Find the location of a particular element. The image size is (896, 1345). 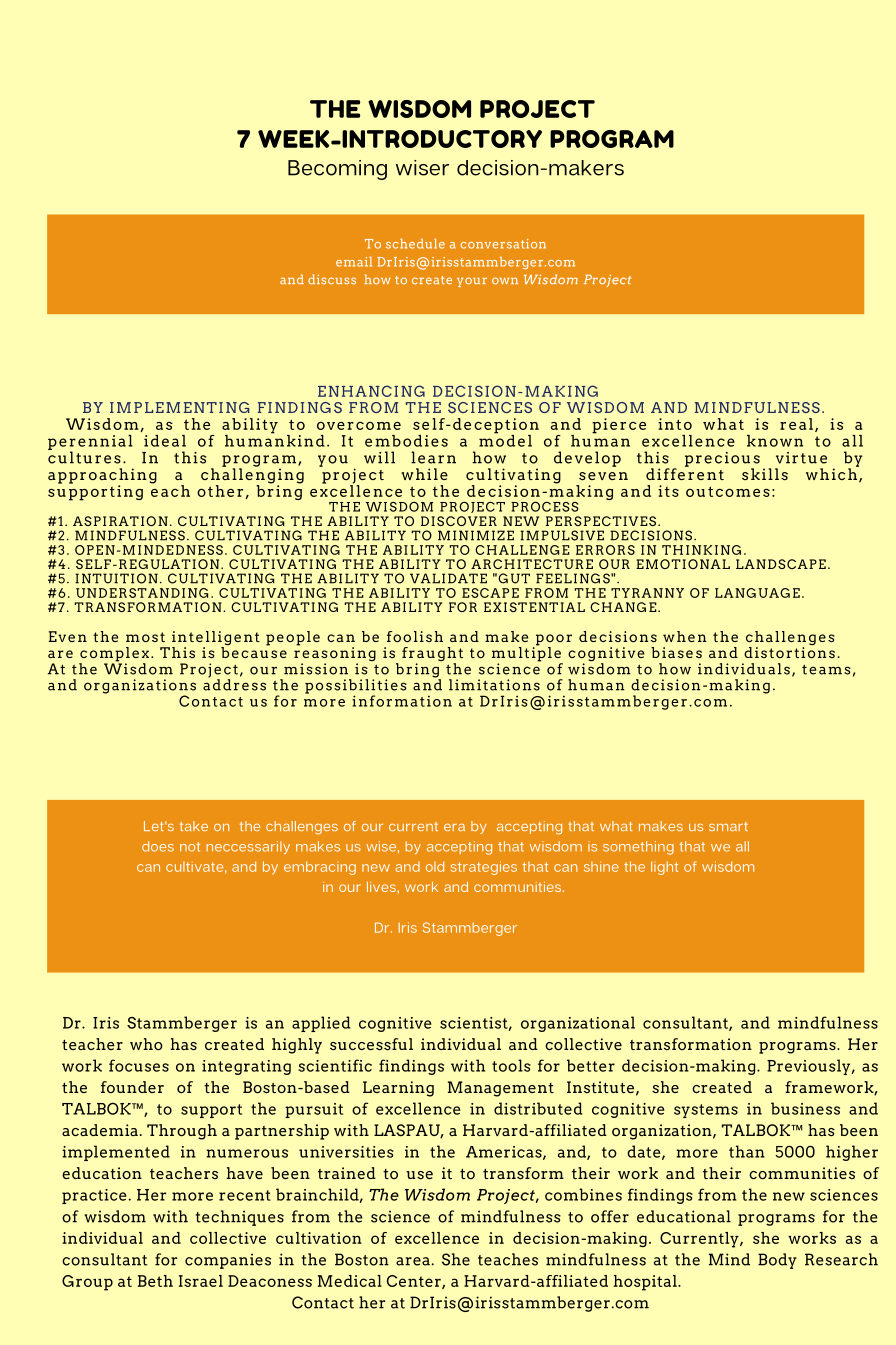

tools is located at coordinates (511, 1065).
